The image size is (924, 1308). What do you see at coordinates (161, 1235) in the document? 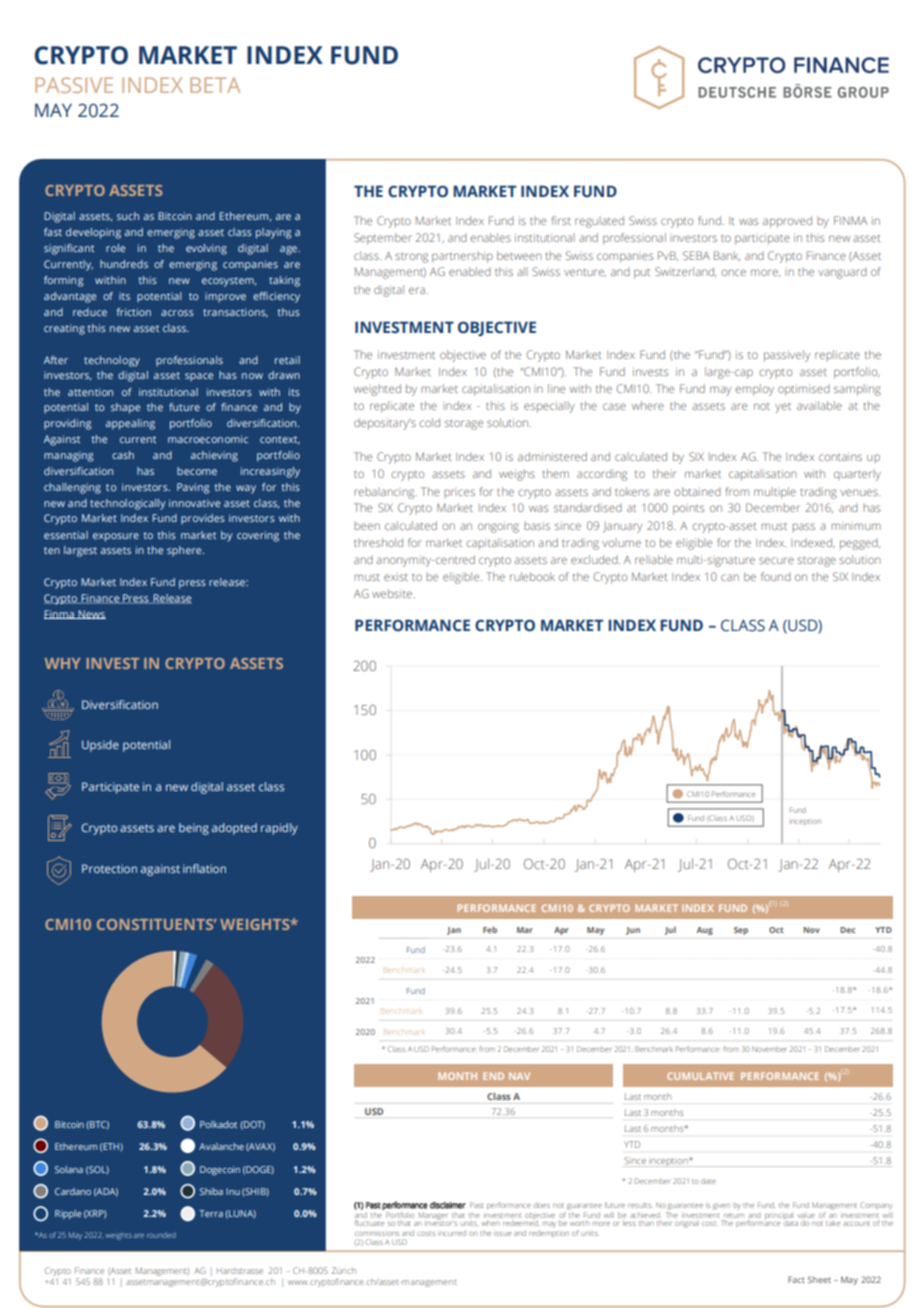
I see `rounded` at bounding box center [161, 1235].
